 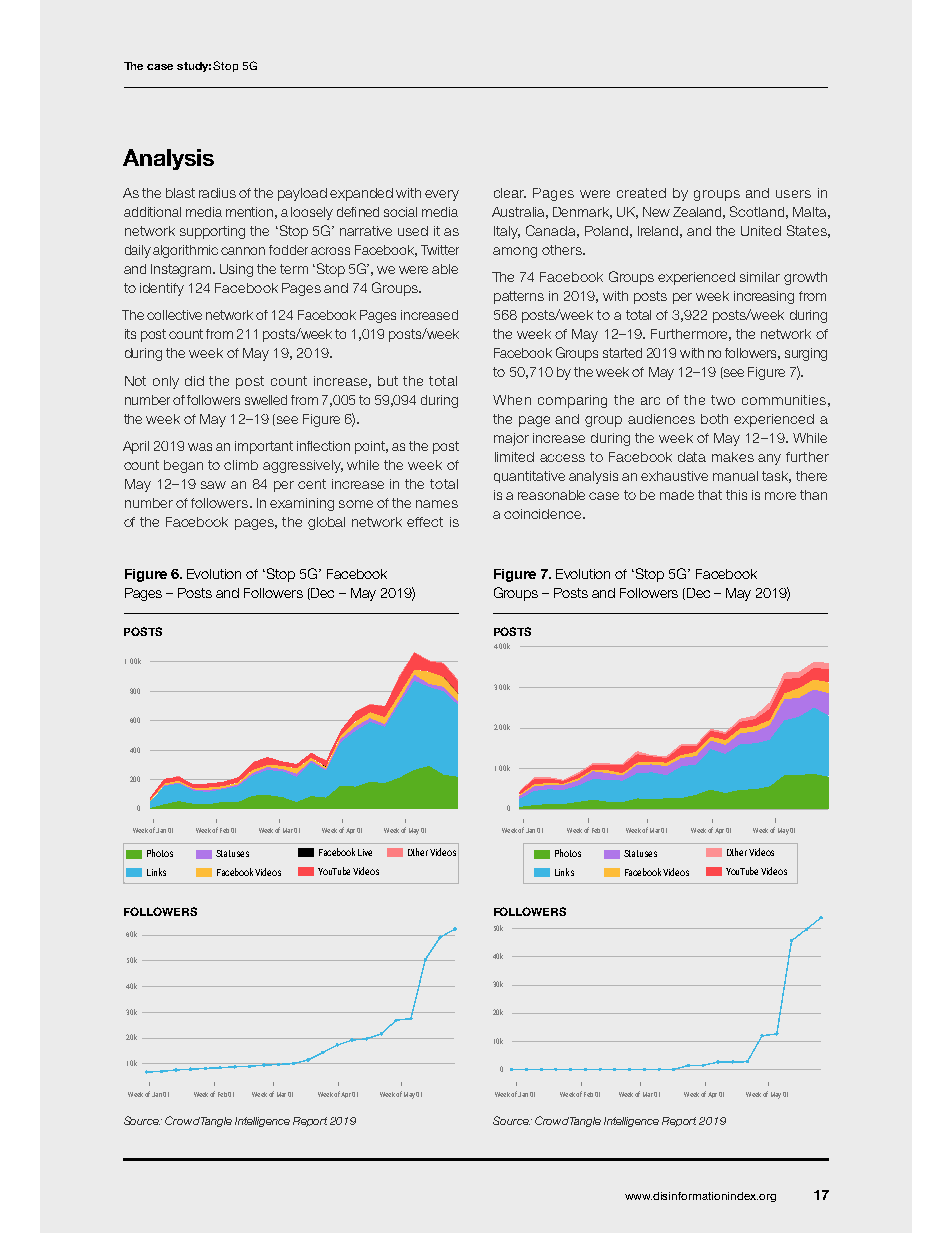 I want to click on names, so click(x=437, y=504).
